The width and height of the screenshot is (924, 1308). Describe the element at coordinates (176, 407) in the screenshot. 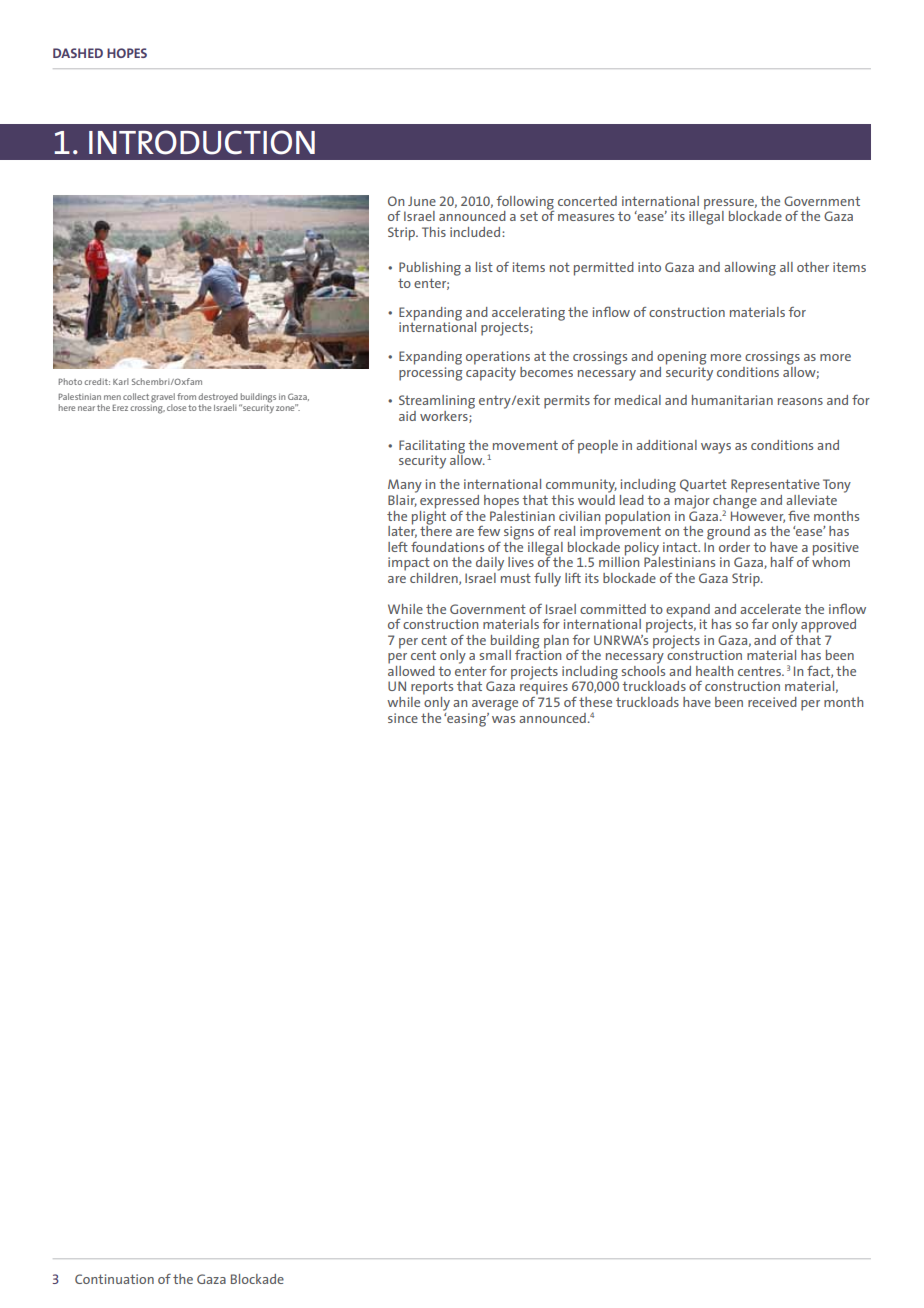

I see `close` at that location.
